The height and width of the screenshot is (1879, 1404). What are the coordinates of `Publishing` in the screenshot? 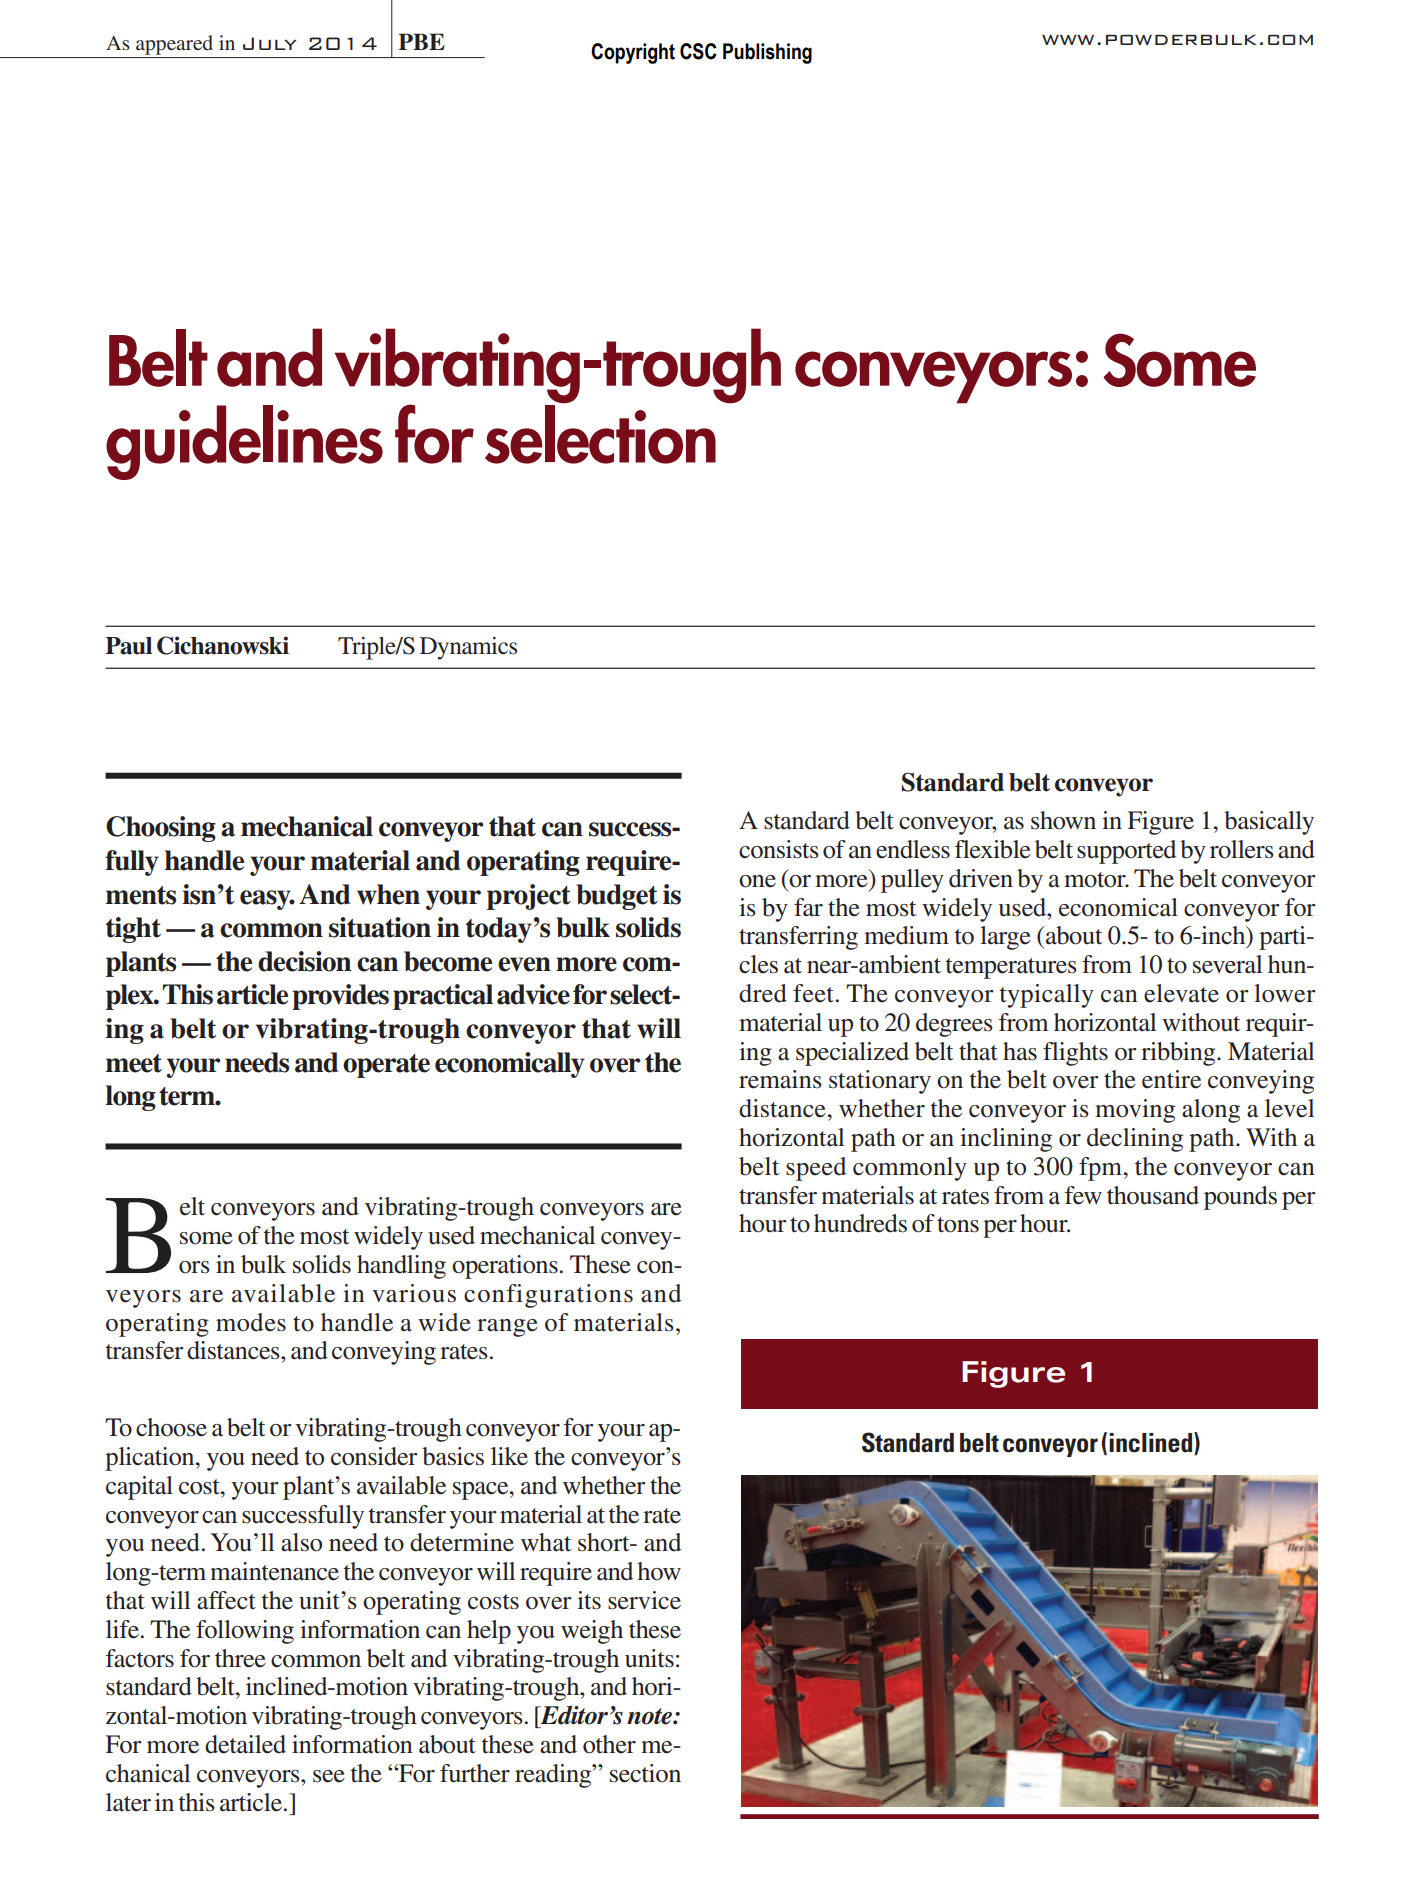 It's located at (767, 53).
